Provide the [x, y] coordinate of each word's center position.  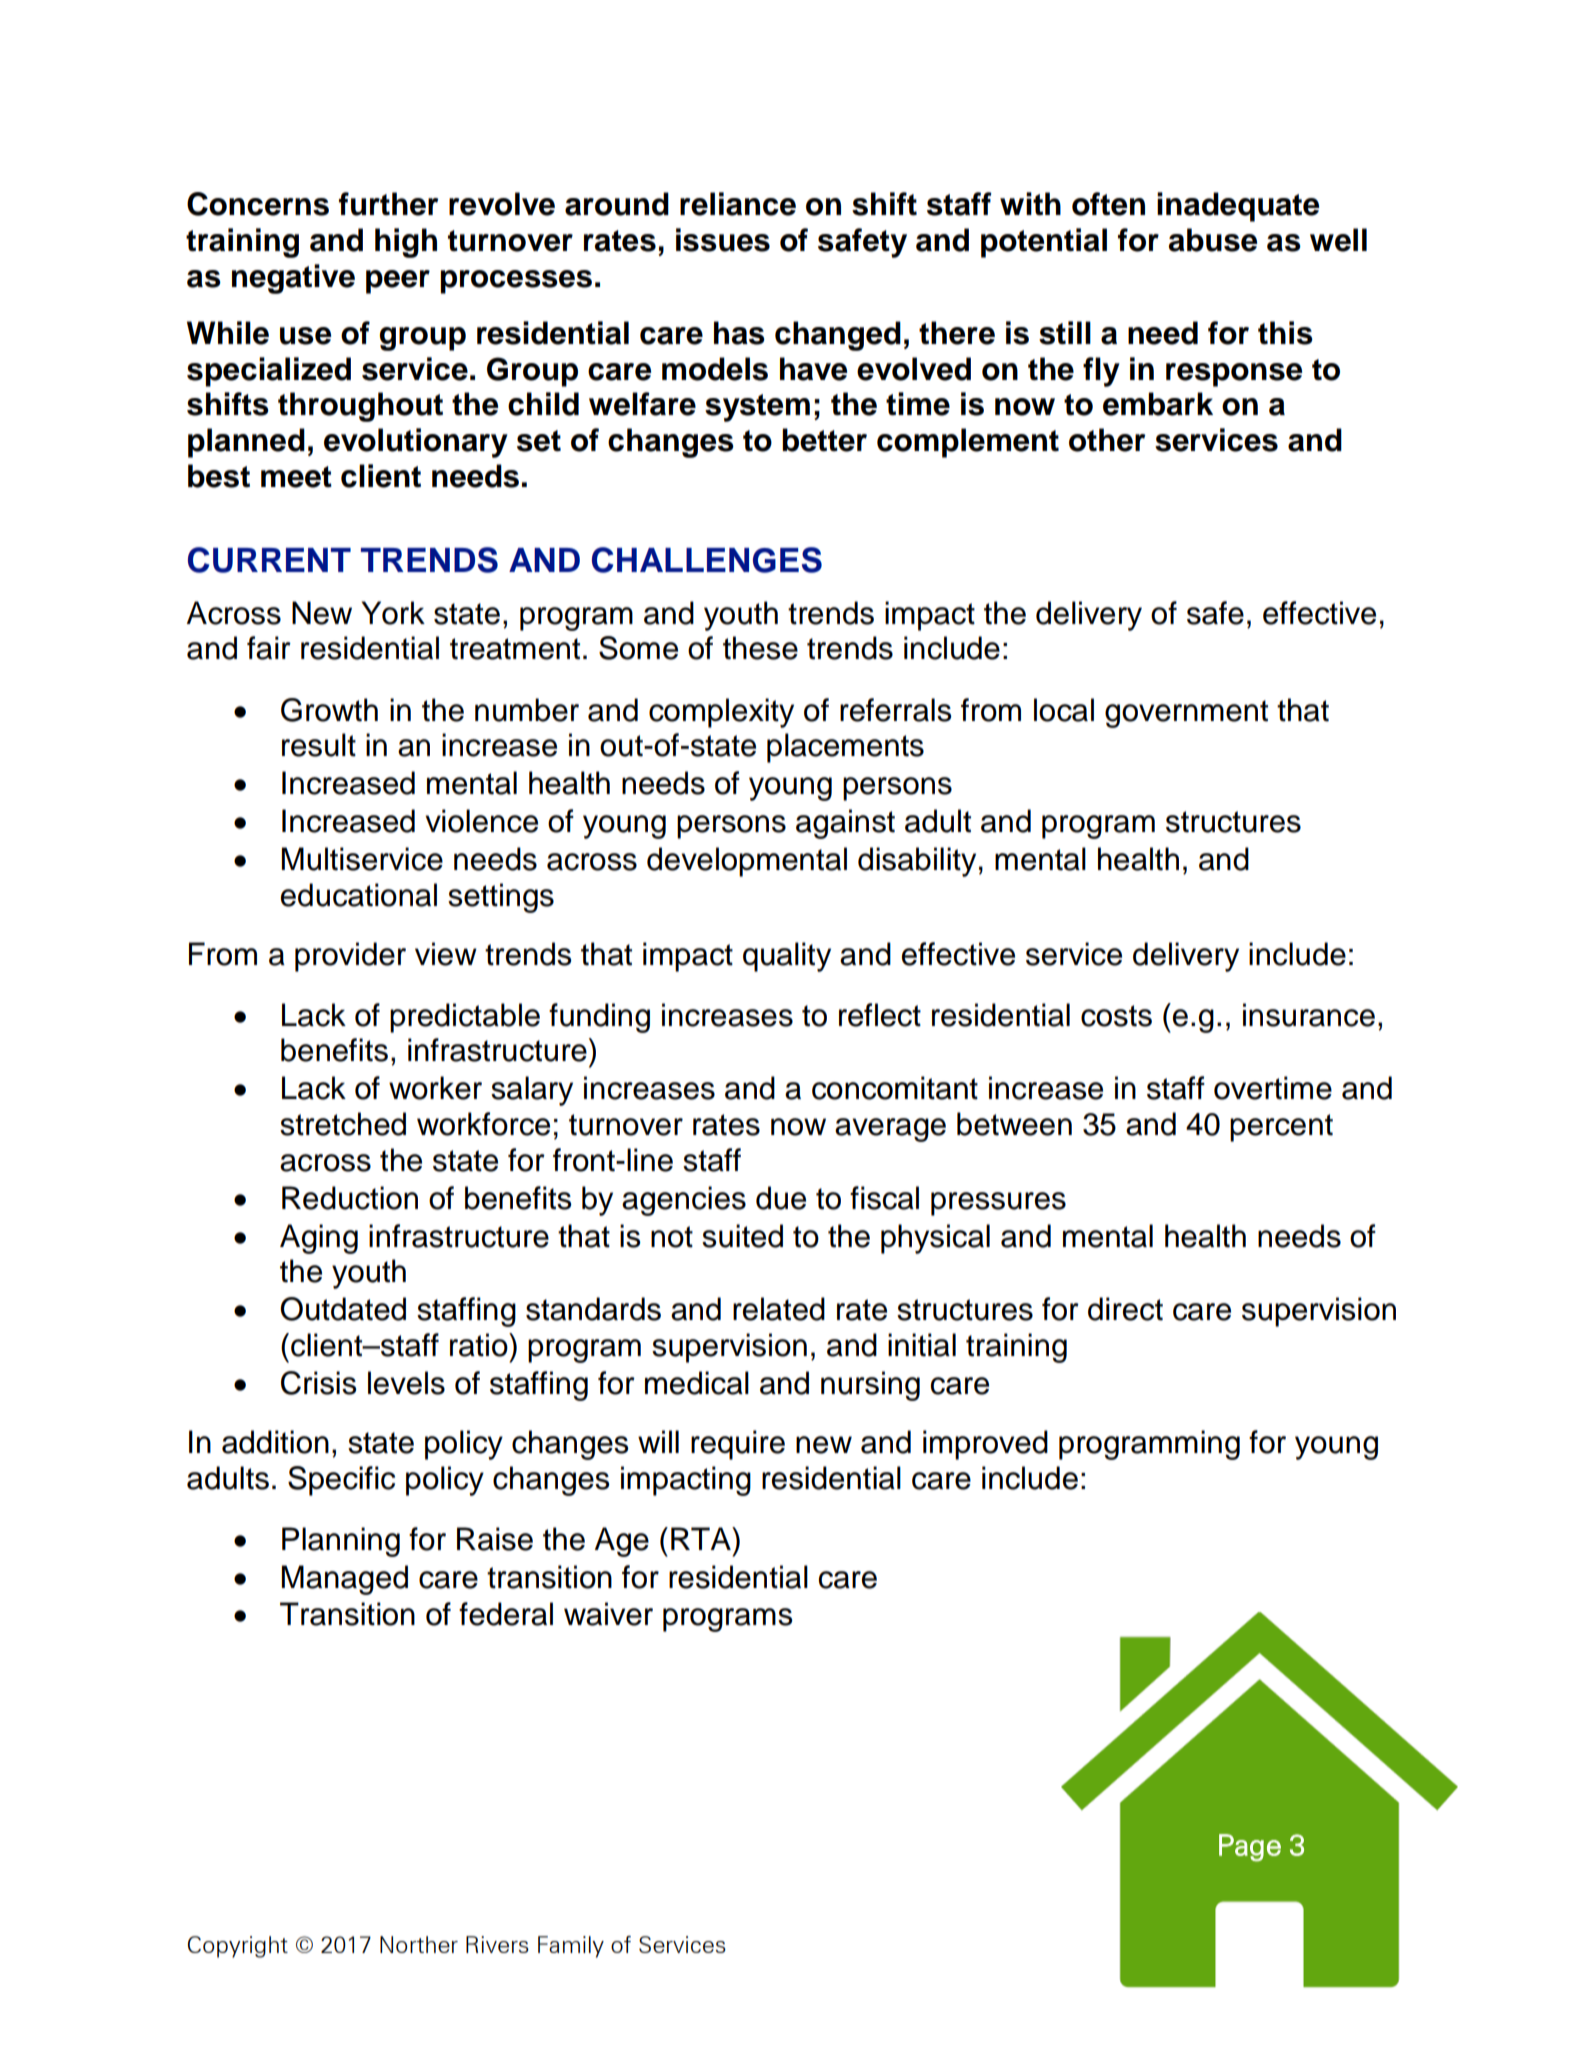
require [738, 1445]
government [1186, 714]
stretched [343, 1124]
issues [723, 240]
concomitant [895, 1088]
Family [571, 1947]
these [760, 648]
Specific [341, 1481]
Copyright [238, 1947]
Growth [329, 710]
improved [985, 1445]
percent [1281, 1128]
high [406, 243]
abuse [1213, 240]
